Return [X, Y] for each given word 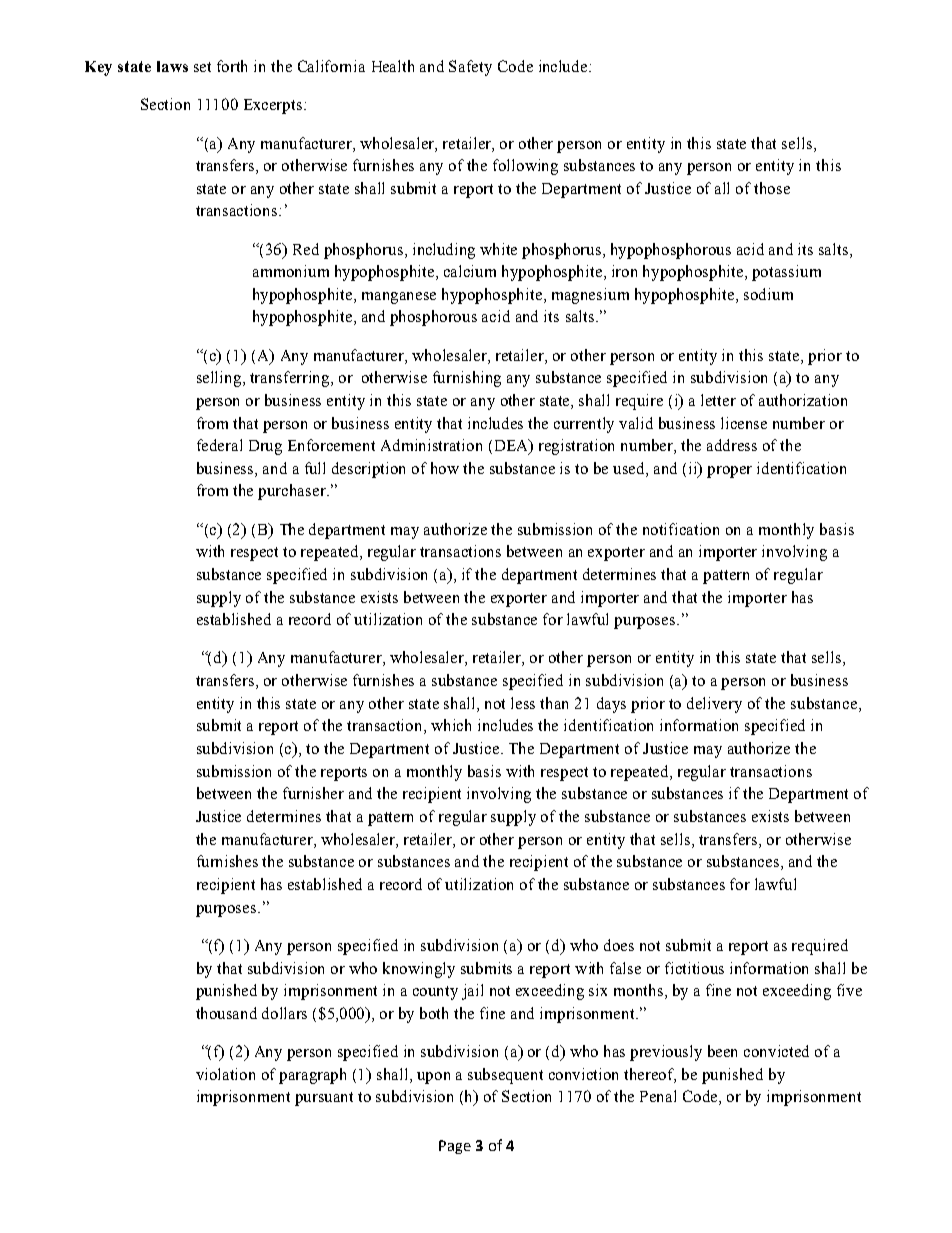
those [772, 188]
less [523, 703]
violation [225, 1074]
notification [681, 529]
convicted [776, 1051]
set [202, 67]
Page [455, 1147]
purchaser [293, 492]
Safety [470, 68]
